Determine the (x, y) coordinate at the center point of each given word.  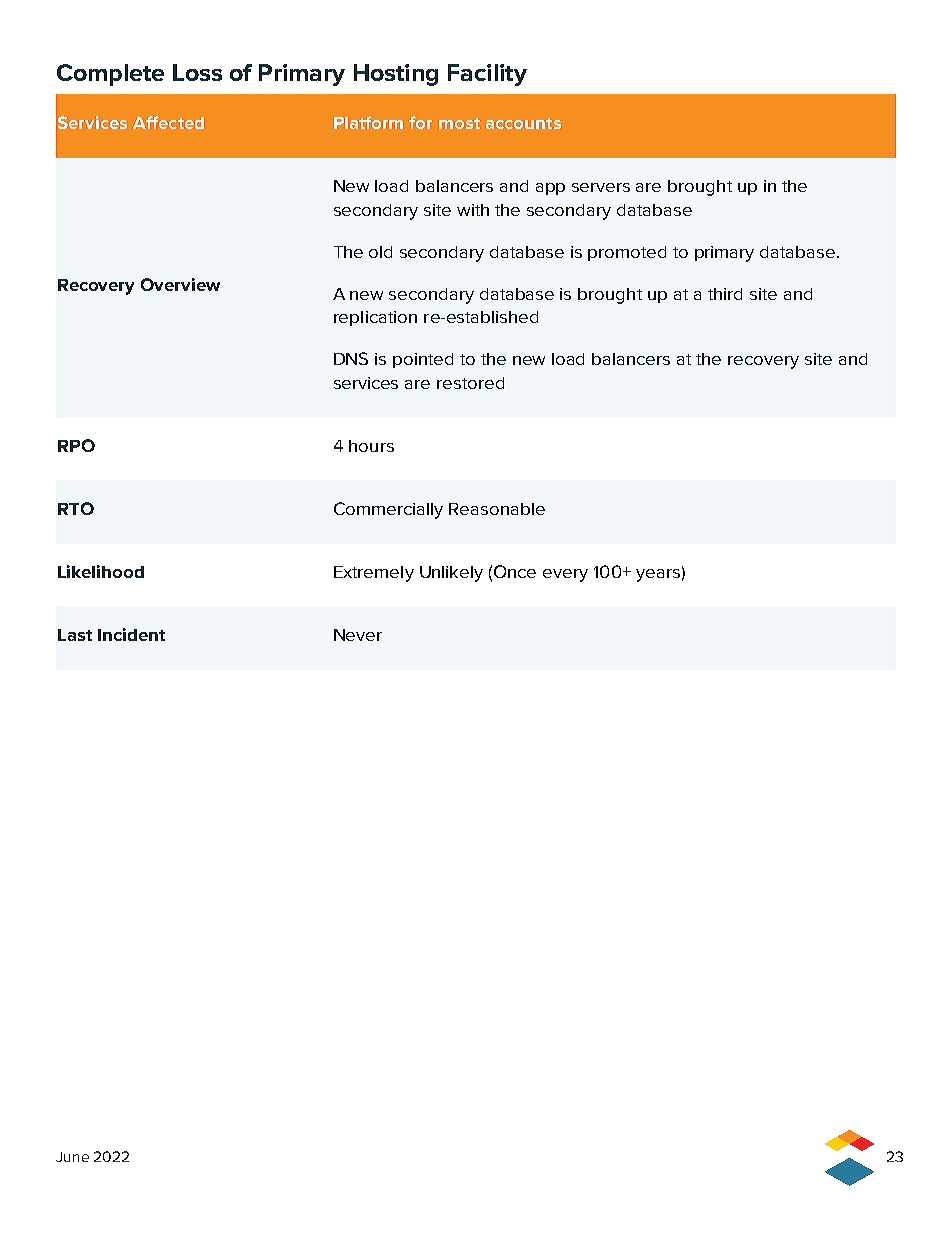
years (658, 575)
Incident (131, 634)
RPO (76, 445)
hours (371, 446)
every (565, 575)
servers (601, 187)
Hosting (396, 75)
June (72, 1157)
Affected (168, 122)
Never (358, 635)
